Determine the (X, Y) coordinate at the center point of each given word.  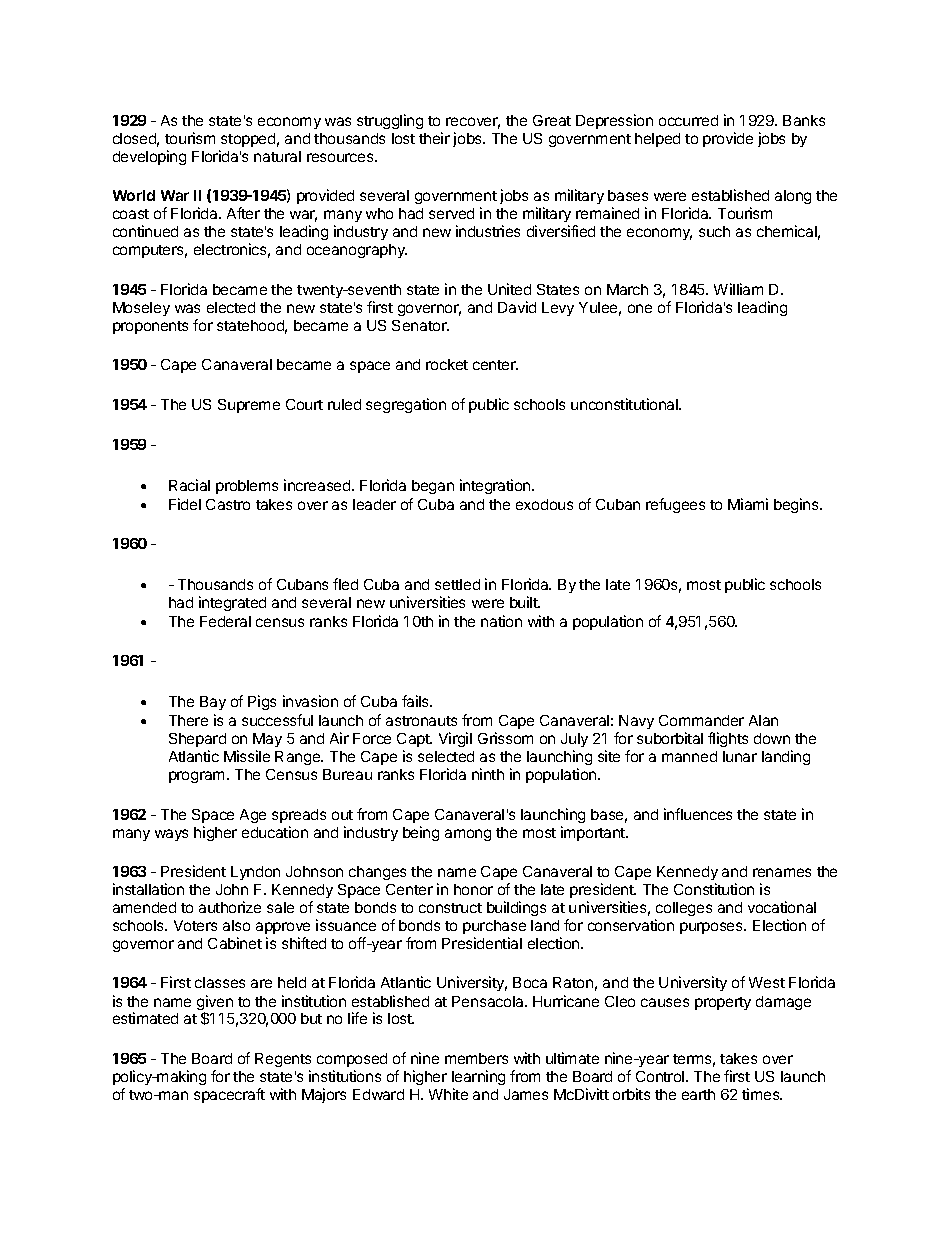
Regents (283, 1060)
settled (457, 584)
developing (149, 157)
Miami (748, 504)
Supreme (249, 406)
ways (171, 835)
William (738, 289)
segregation (406, 405)
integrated (232, 603)
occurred (688, 120)
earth (698, 1094)
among (468, 835)
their (434, 138)
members (476, 1058)
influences (698, 814)
